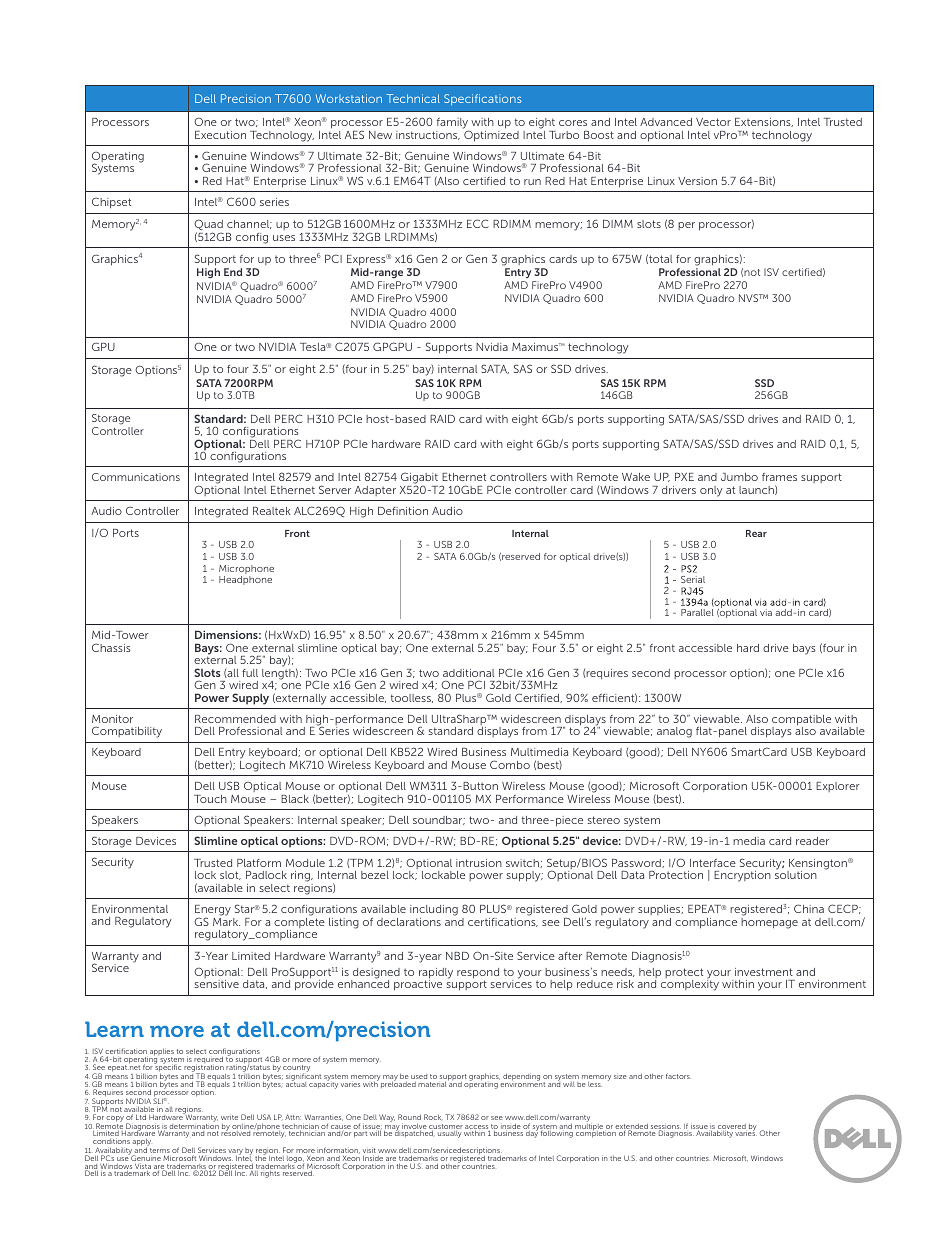 This document has width=952, height=1233. Describe the element at coordinates (713, 122) in the document. I see `Vector` at that location.
